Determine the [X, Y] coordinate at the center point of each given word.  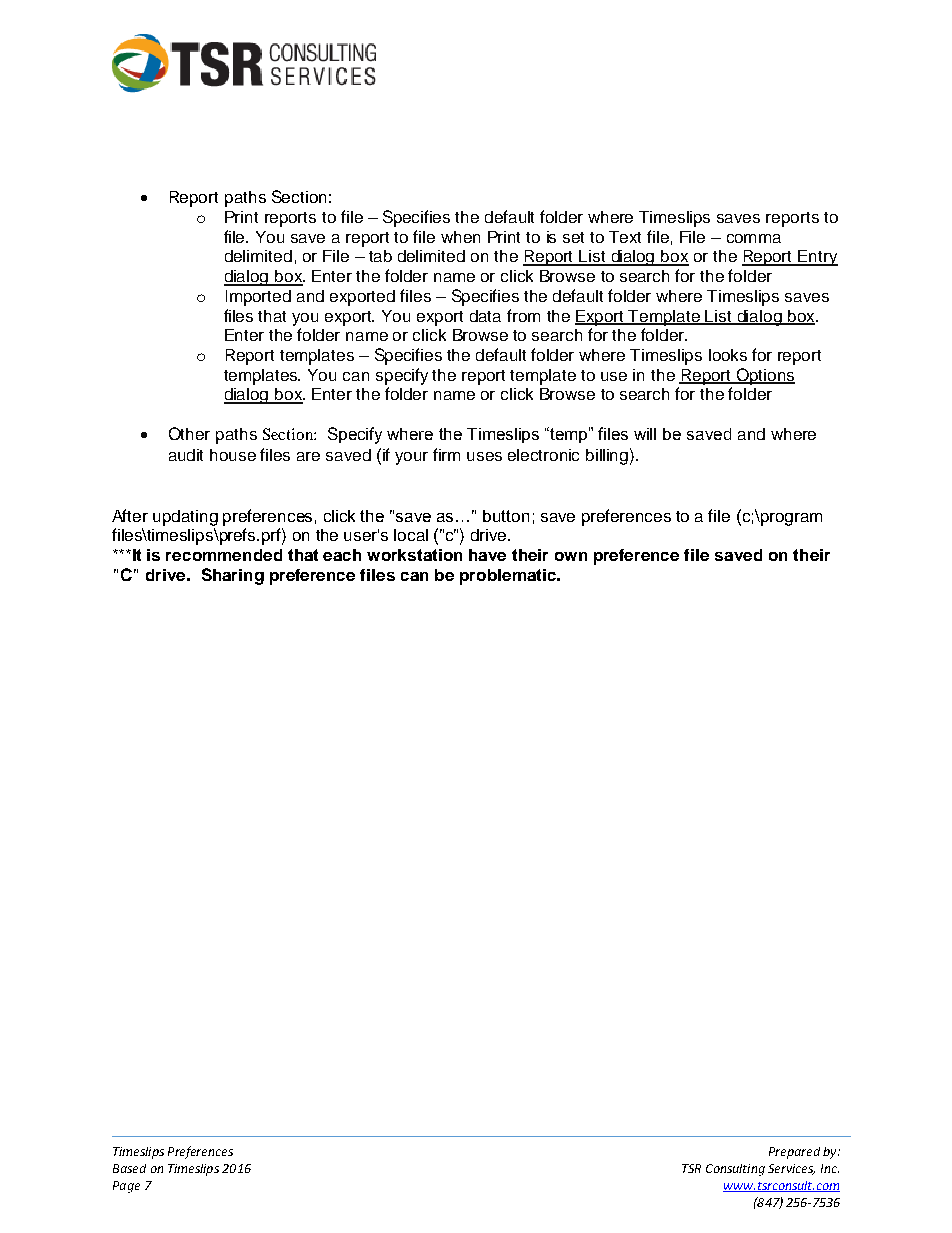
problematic [509, 577]
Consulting [735, 1170]
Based [129, 1168]
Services [791, 1169]
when [460, 237]
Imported [258, 298]
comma [754, 238]
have [487, 555]
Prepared [794, 1153]
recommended [224, 555]
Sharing [233, 576]
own [571, 556]
